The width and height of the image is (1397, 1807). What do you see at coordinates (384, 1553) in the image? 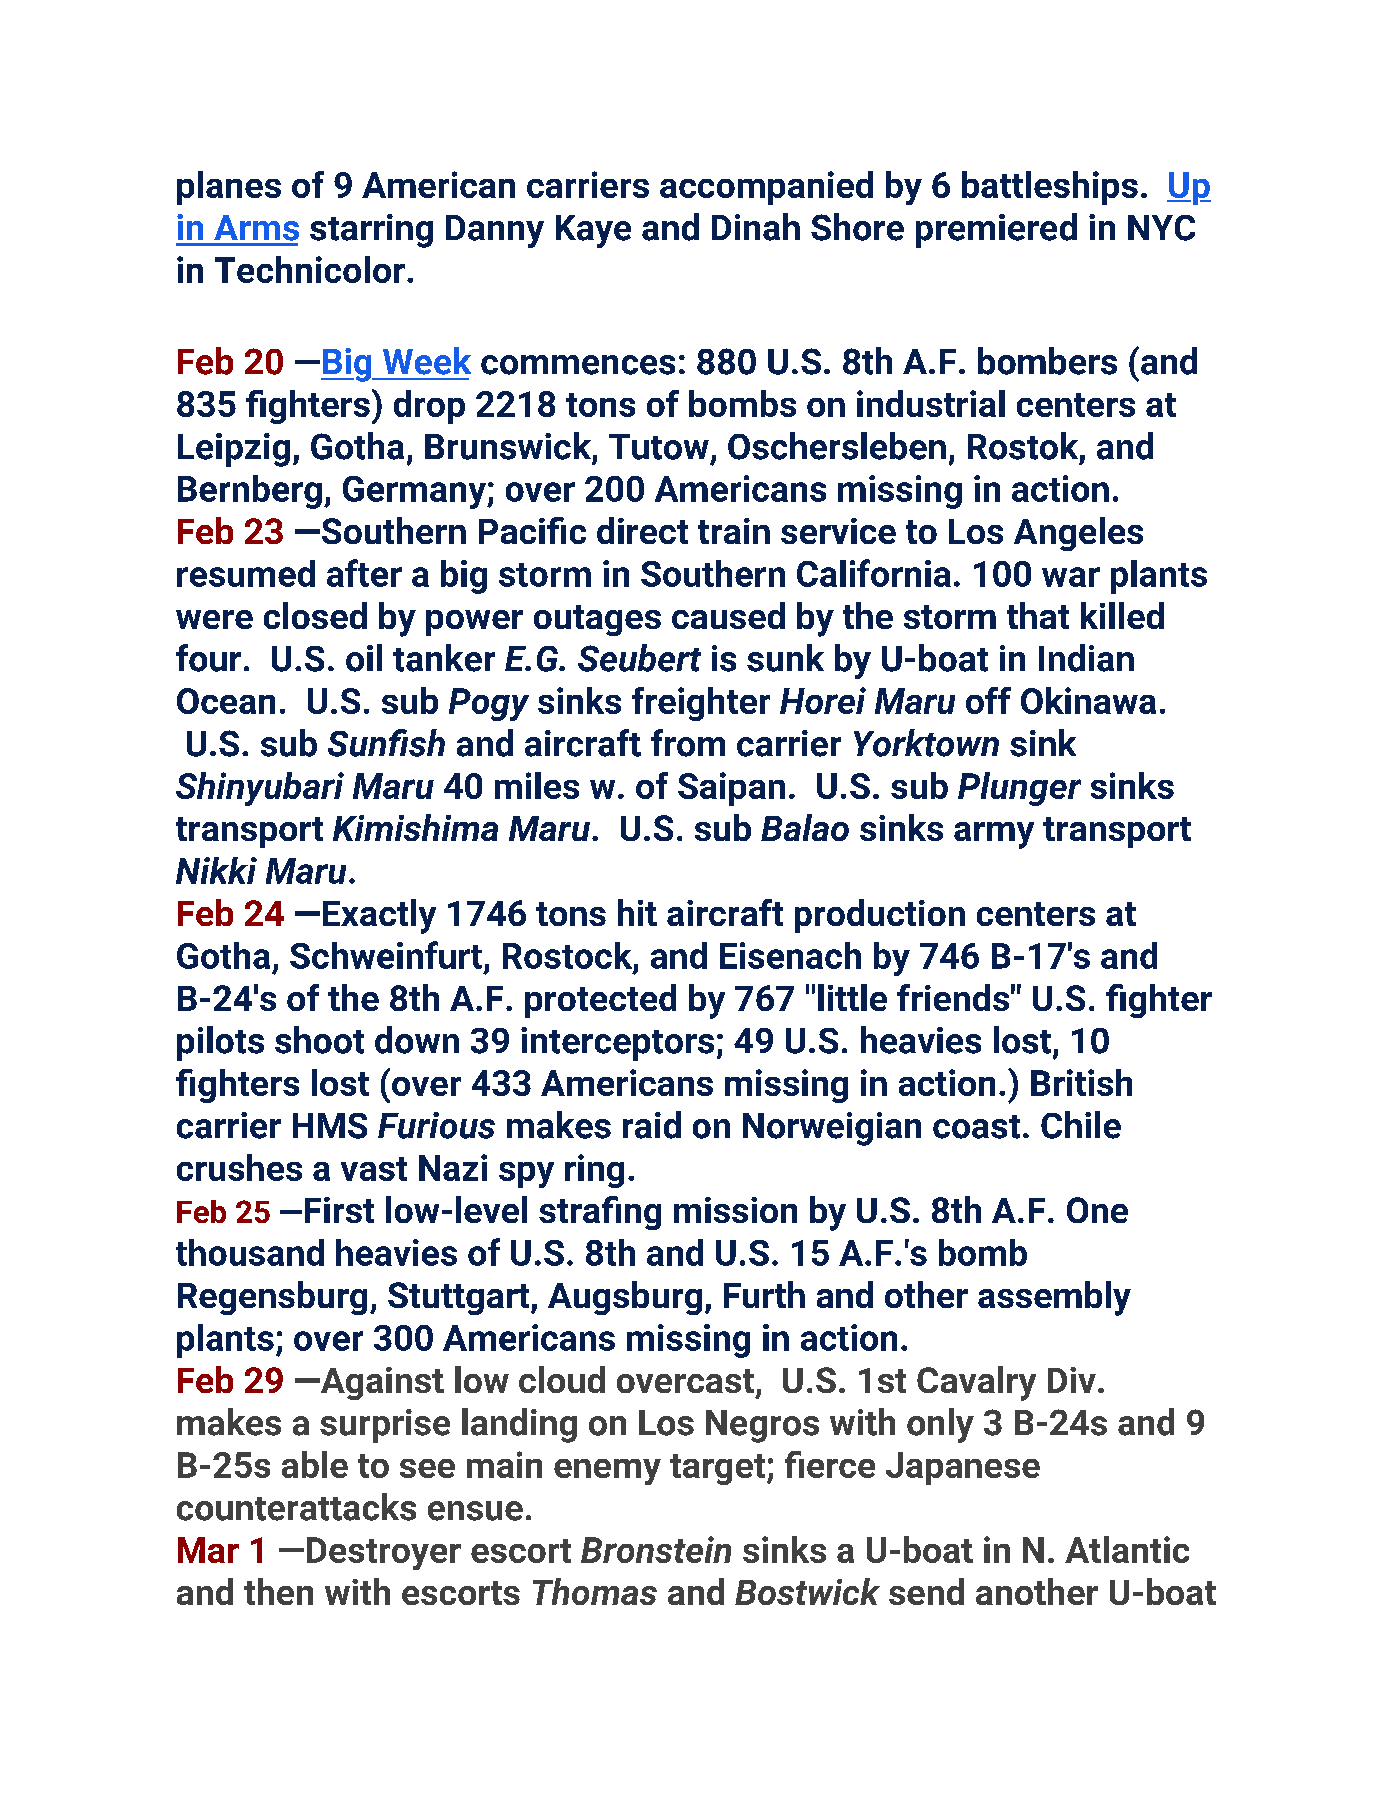
I see `Destroyer` at bounding box center [384, 1553].
